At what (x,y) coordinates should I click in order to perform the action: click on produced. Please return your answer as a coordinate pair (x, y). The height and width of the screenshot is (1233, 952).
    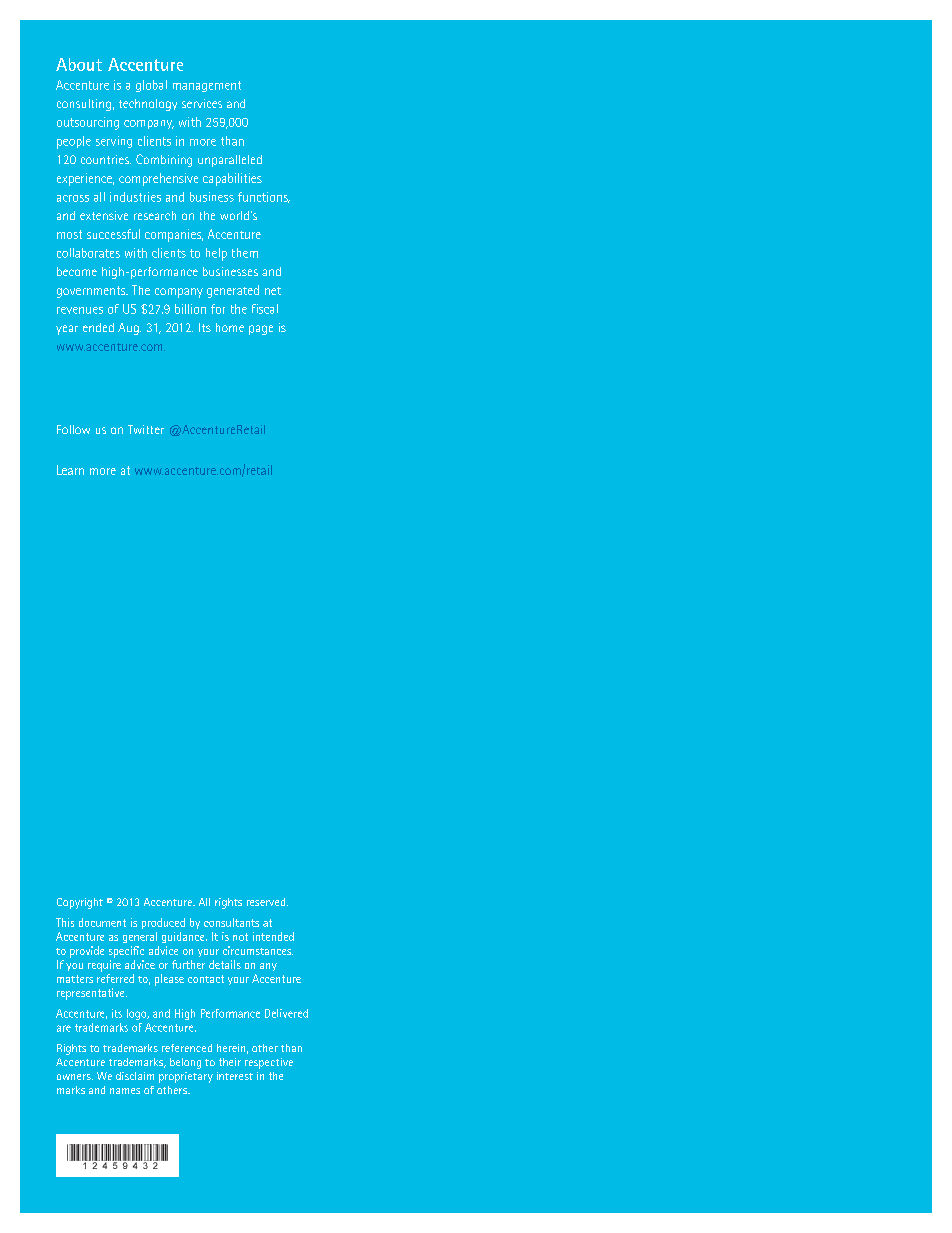
    Looking at the image, I should click on (163, 923).
